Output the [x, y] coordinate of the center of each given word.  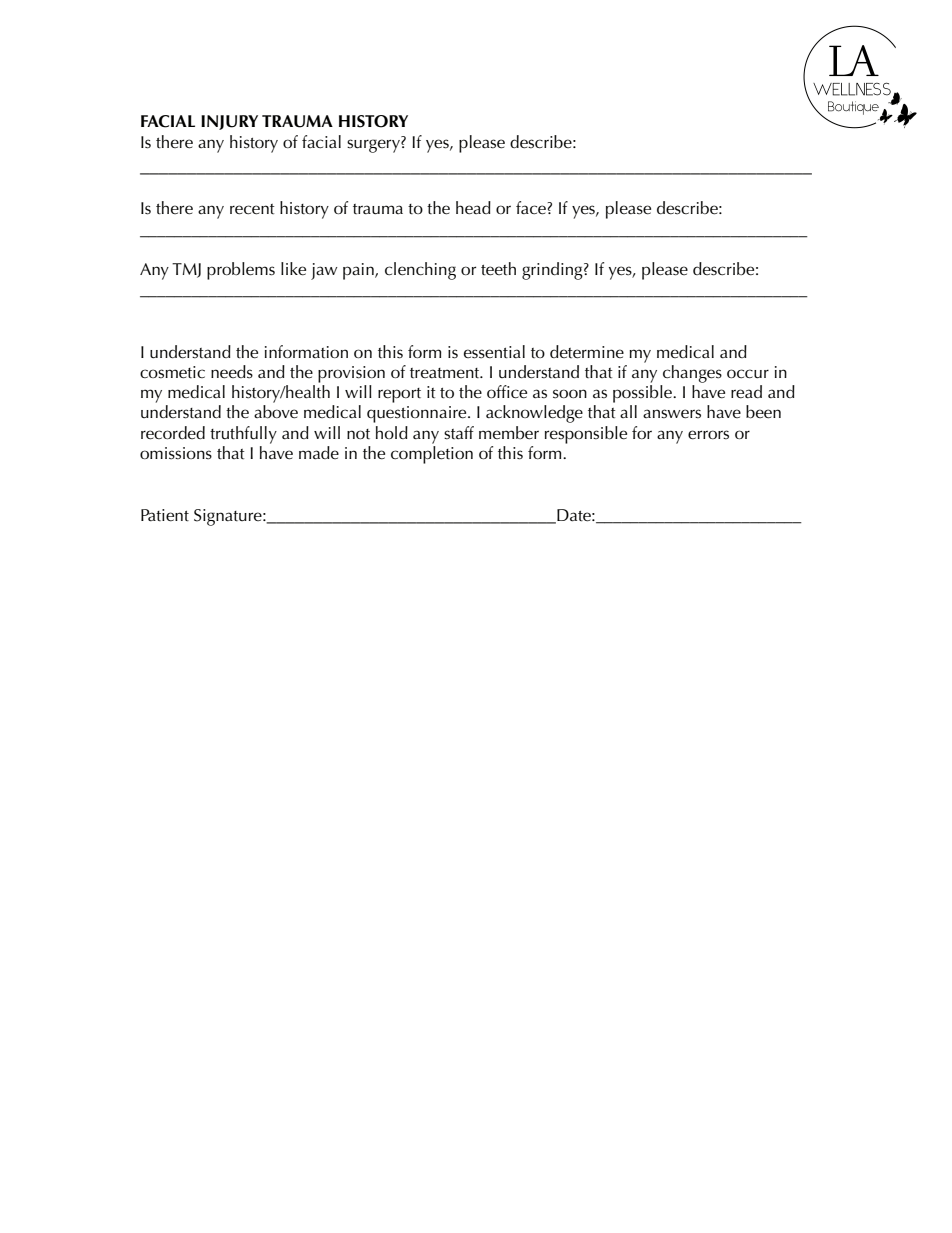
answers [672, 414]
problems [241, 271]
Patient [165, 515]
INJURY [229, 122]
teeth [498, 269]
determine [587, 352]
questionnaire [418, 414]
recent [252, 209]
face [531, 208]
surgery [374, 146]
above [276, 412]
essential [494, 352]
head [473, 208]
